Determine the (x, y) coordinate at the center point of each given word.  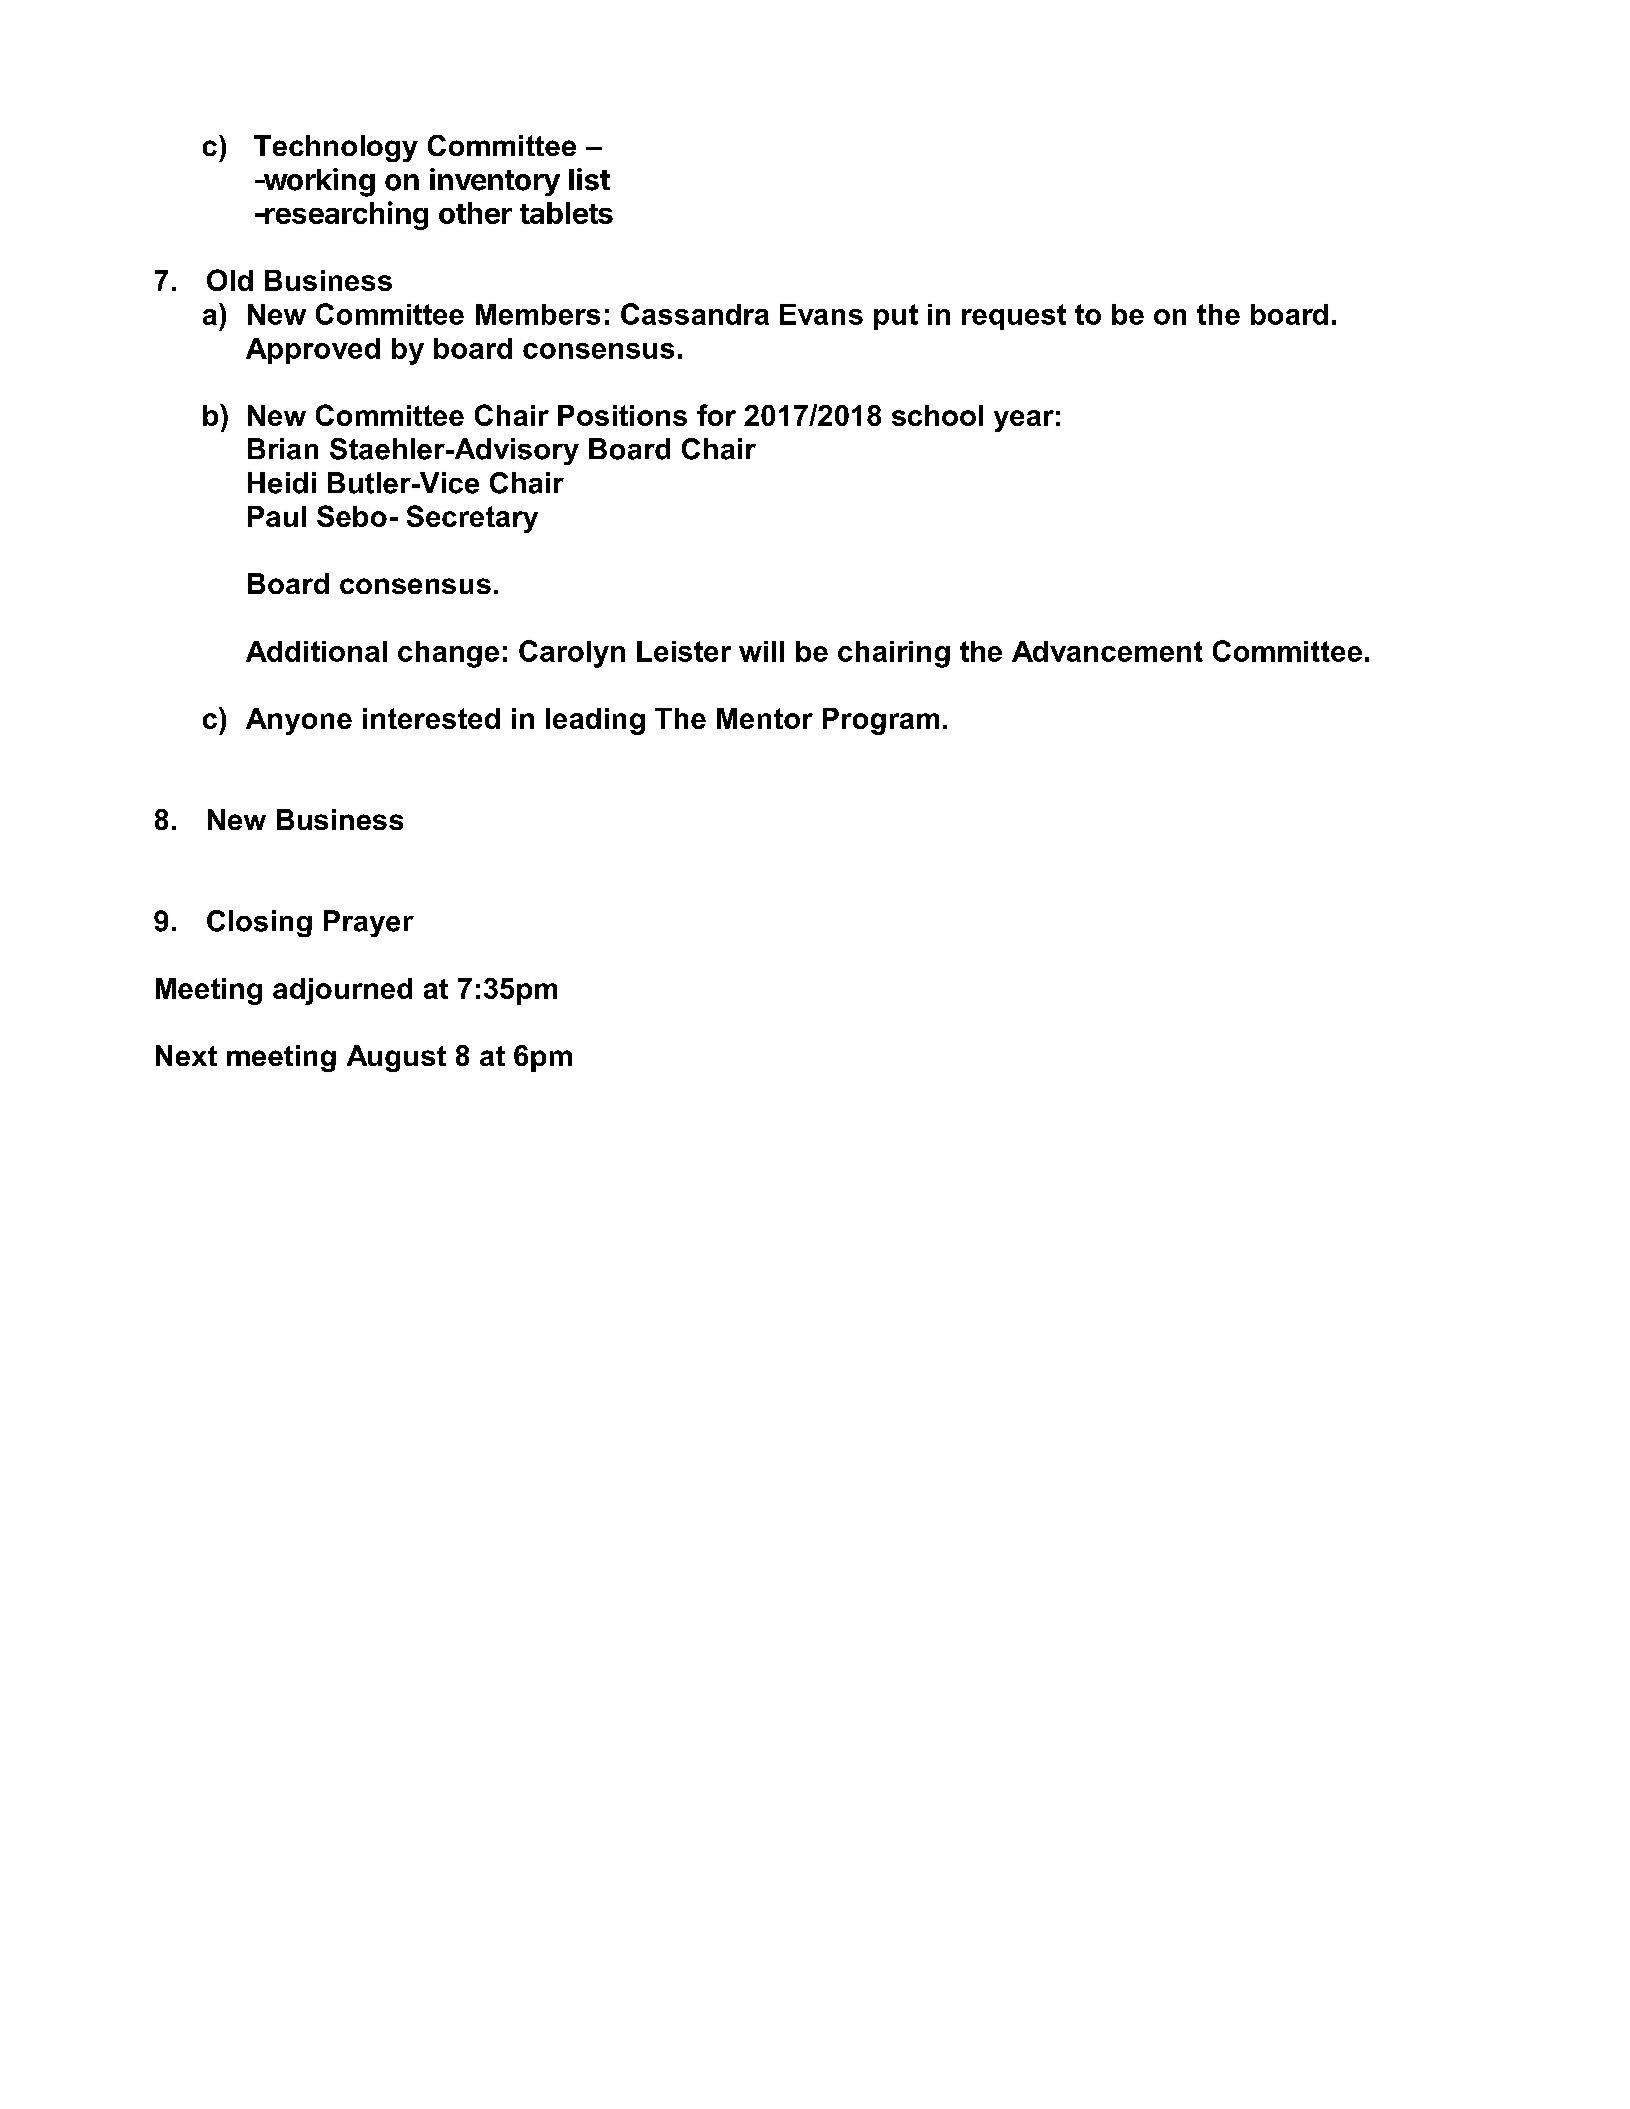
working (318, 182)
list (589, 179)
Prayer (369, 923)
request (1014, 317)
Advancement (1107, 651)
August (396, 1058)
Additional (316, 651)
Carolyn (572, 654)
